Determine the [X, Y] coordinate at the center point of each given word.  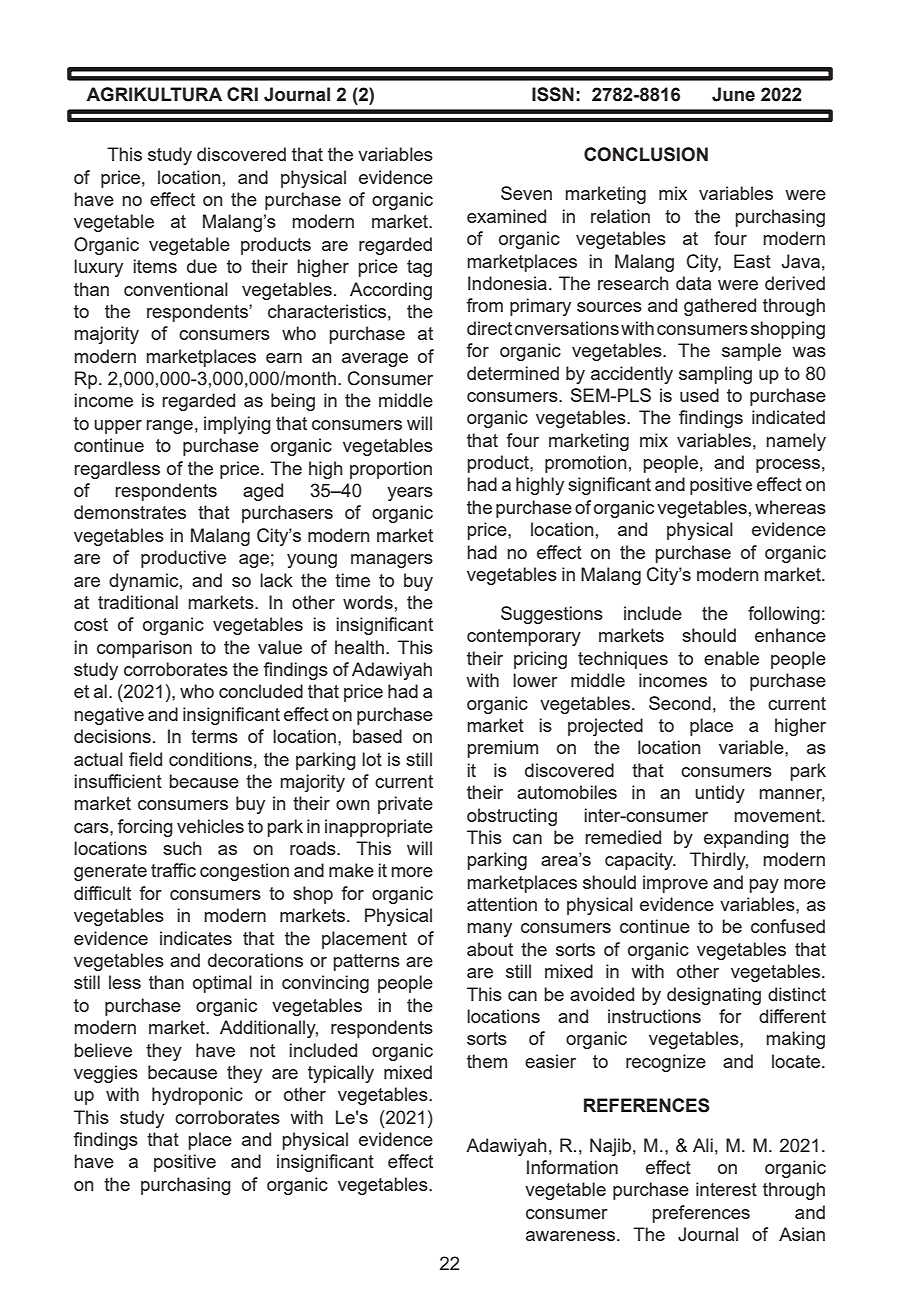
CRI [242, 94]
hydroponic [197, 1096]
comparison [144, 649]
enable [731, 658]
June [733, 94]
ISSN [553, 94]
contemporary [524, 637]
